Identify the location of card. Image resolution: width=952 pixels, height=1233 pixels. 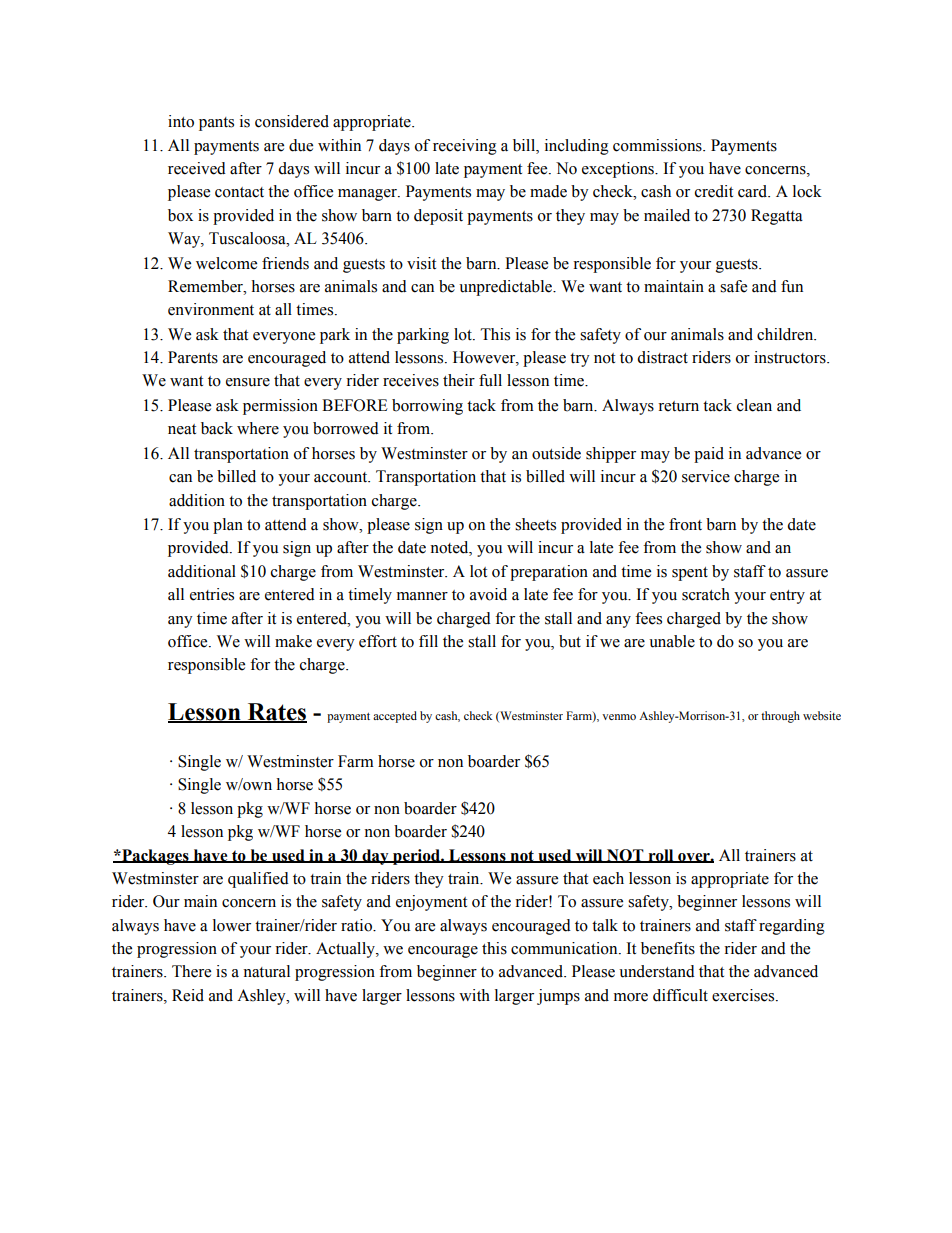
(754, 191).
